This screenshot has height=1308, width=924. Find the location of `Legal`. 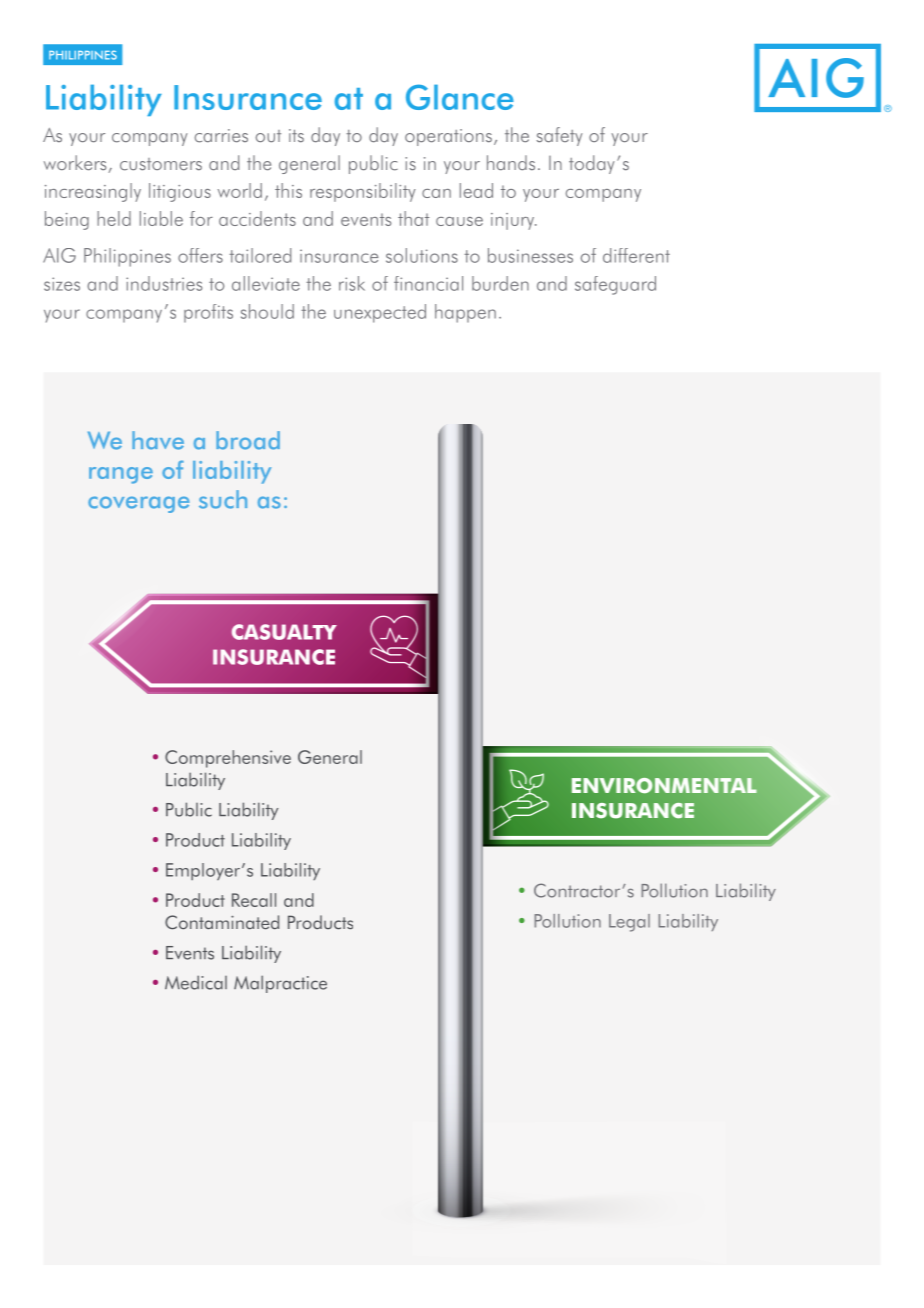

Legal is located at coordinates (629, 923).
